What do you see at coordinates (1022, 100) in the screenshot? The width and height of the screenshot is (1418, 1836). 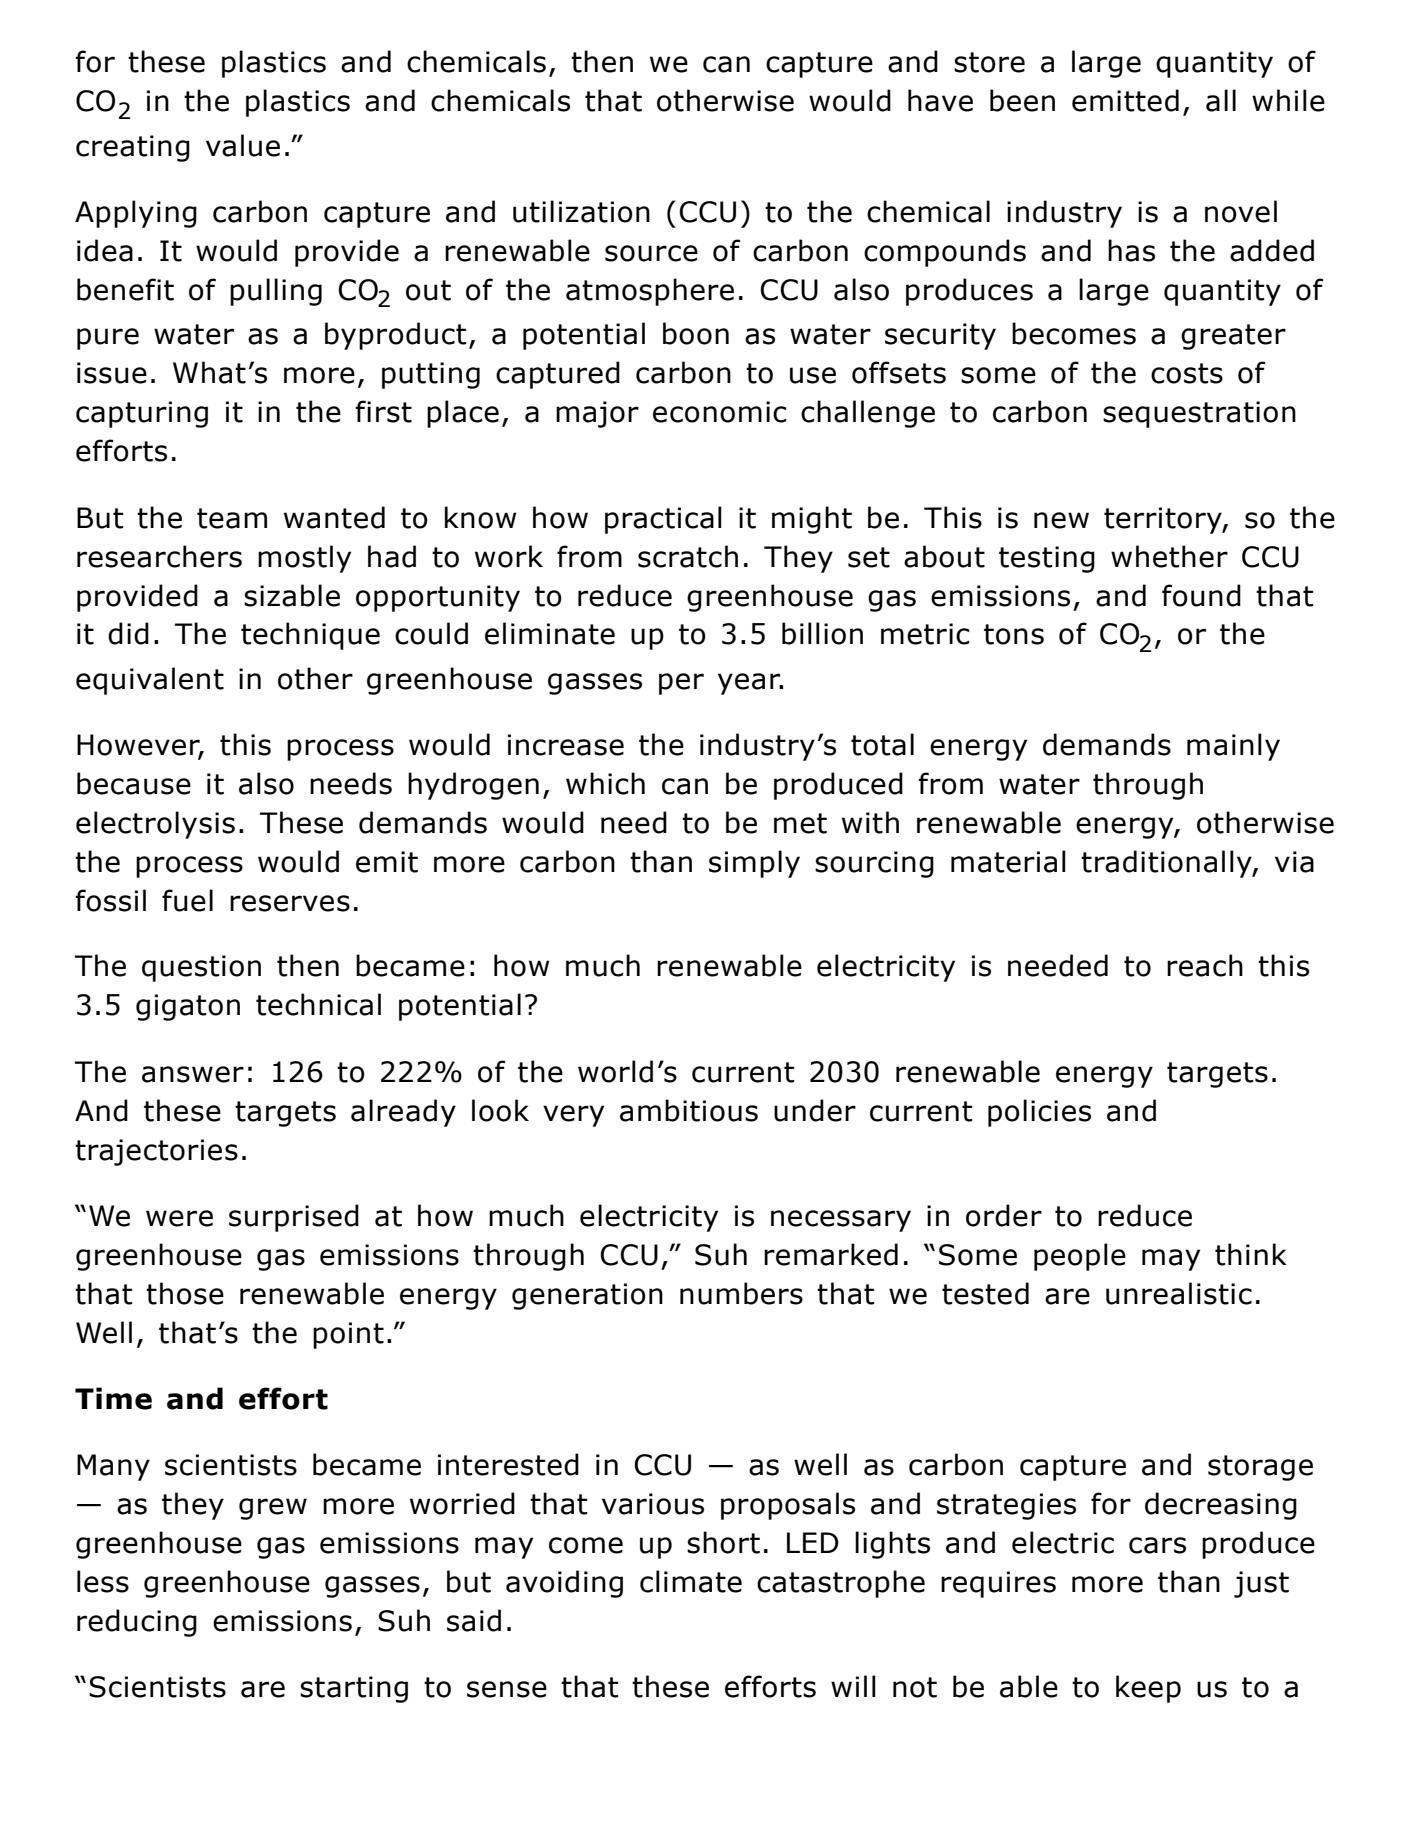 I see `been` at bounding box center [1022, 100].
